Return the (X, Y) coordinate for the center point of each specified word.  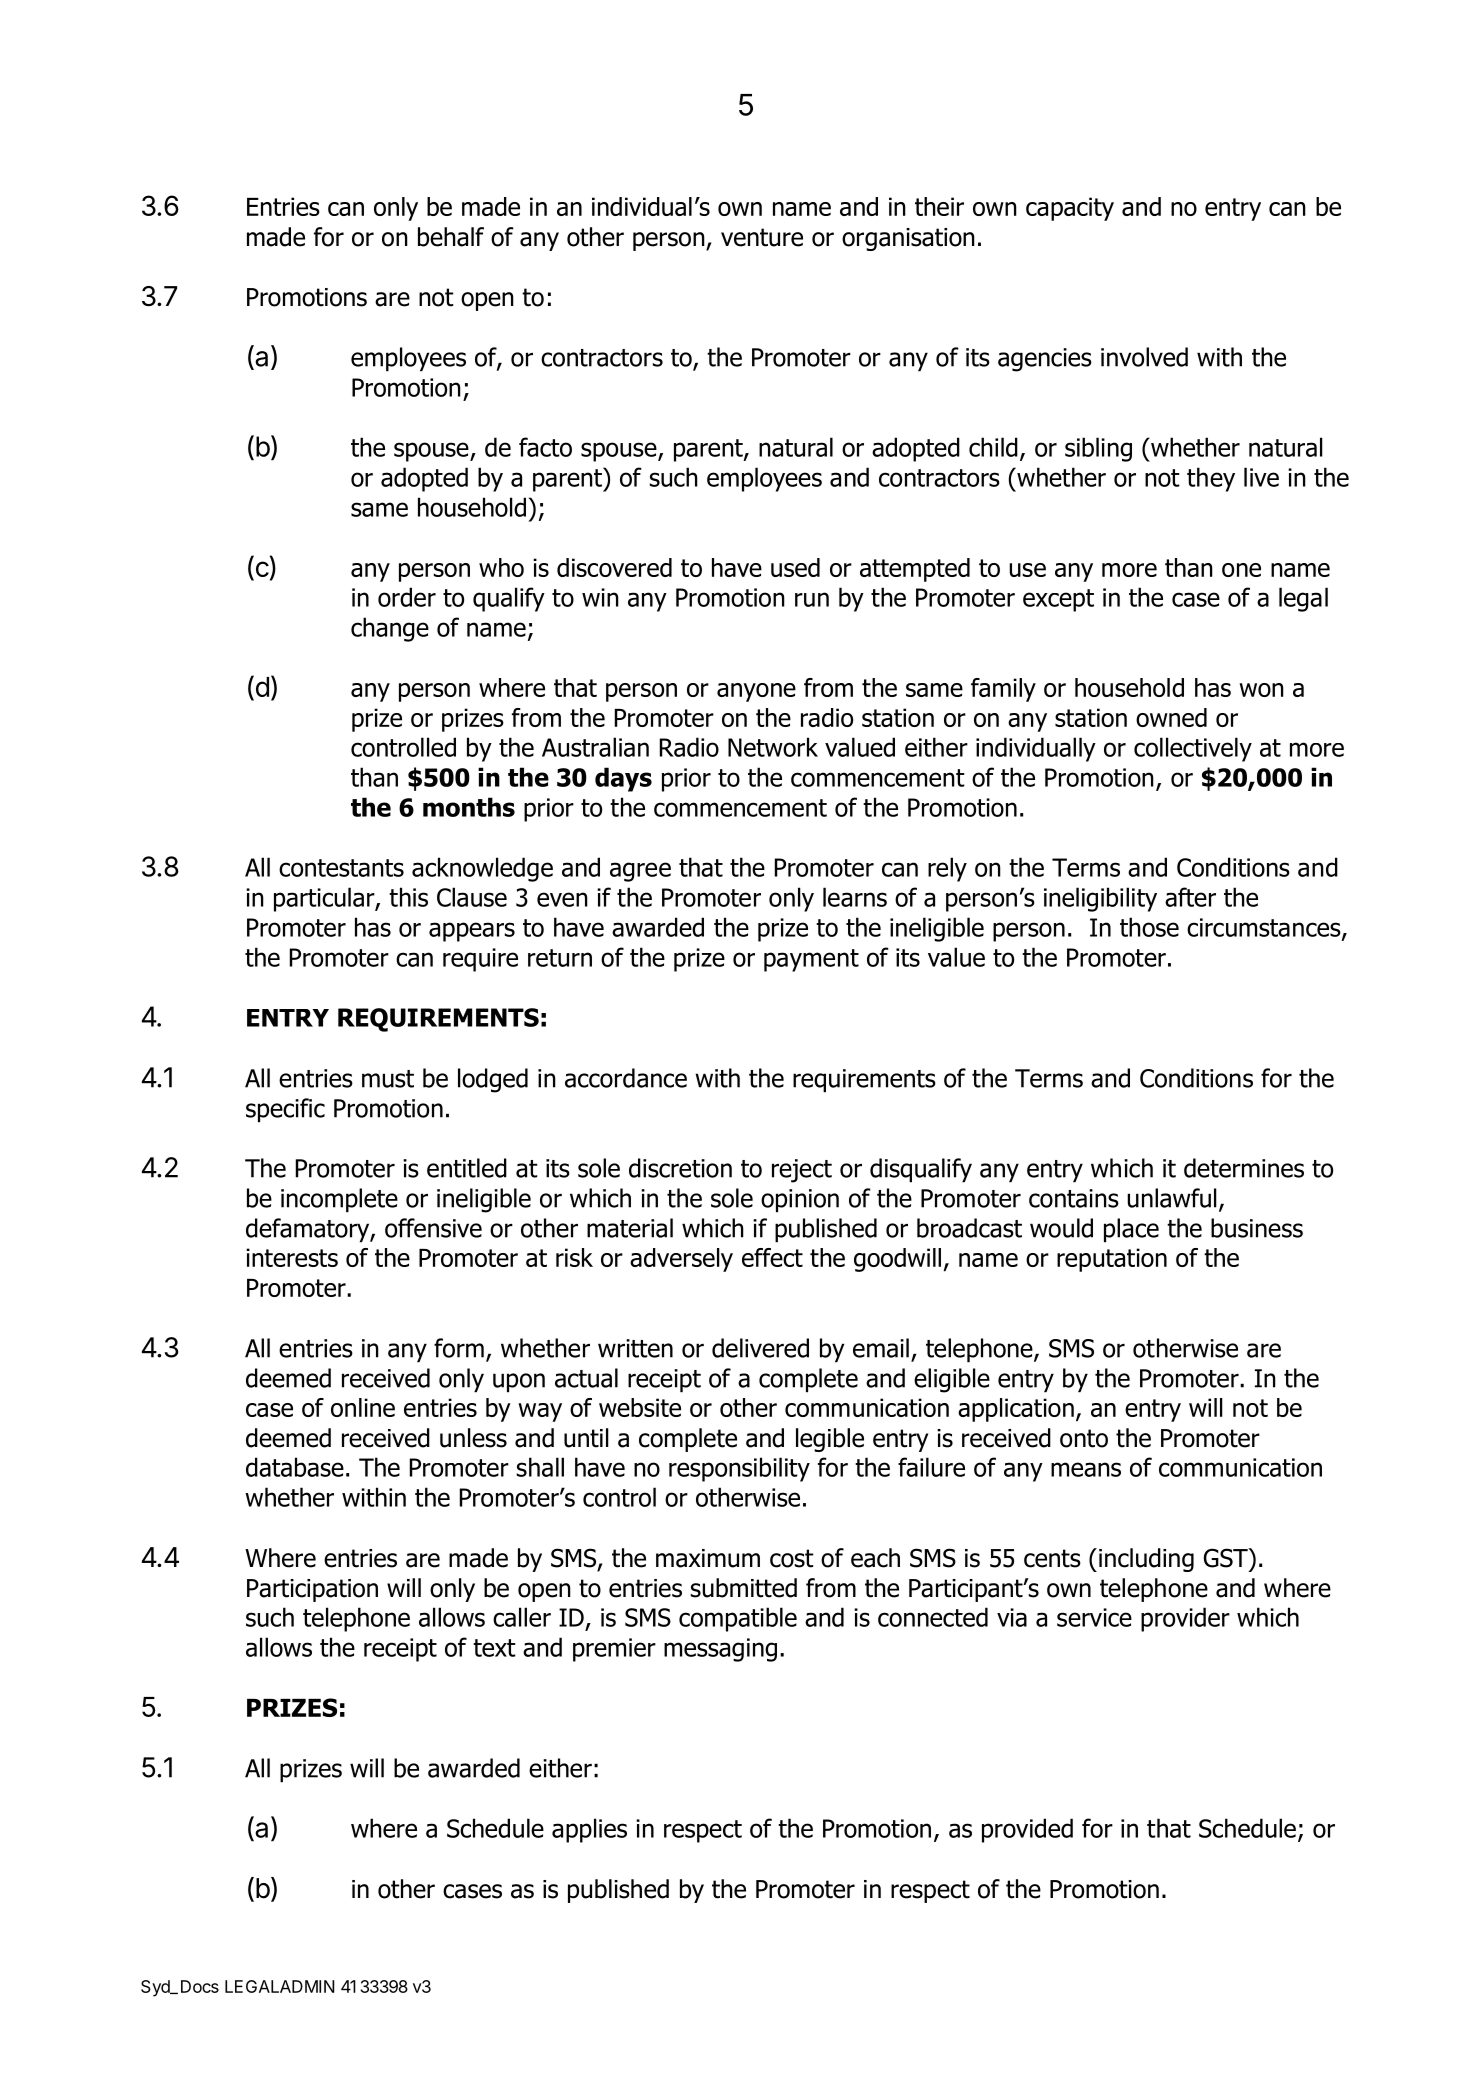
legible (830, 1440)
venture (762, 237)
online (363, 1407)
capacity (1070, 209)
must (388, 1079)
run (812, 599)
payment (811, 960)
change (390, 629)
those (1149, 927)
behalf (451, 237)
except (1058, 600)
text (494, 1648)
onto (1084, 1438)
